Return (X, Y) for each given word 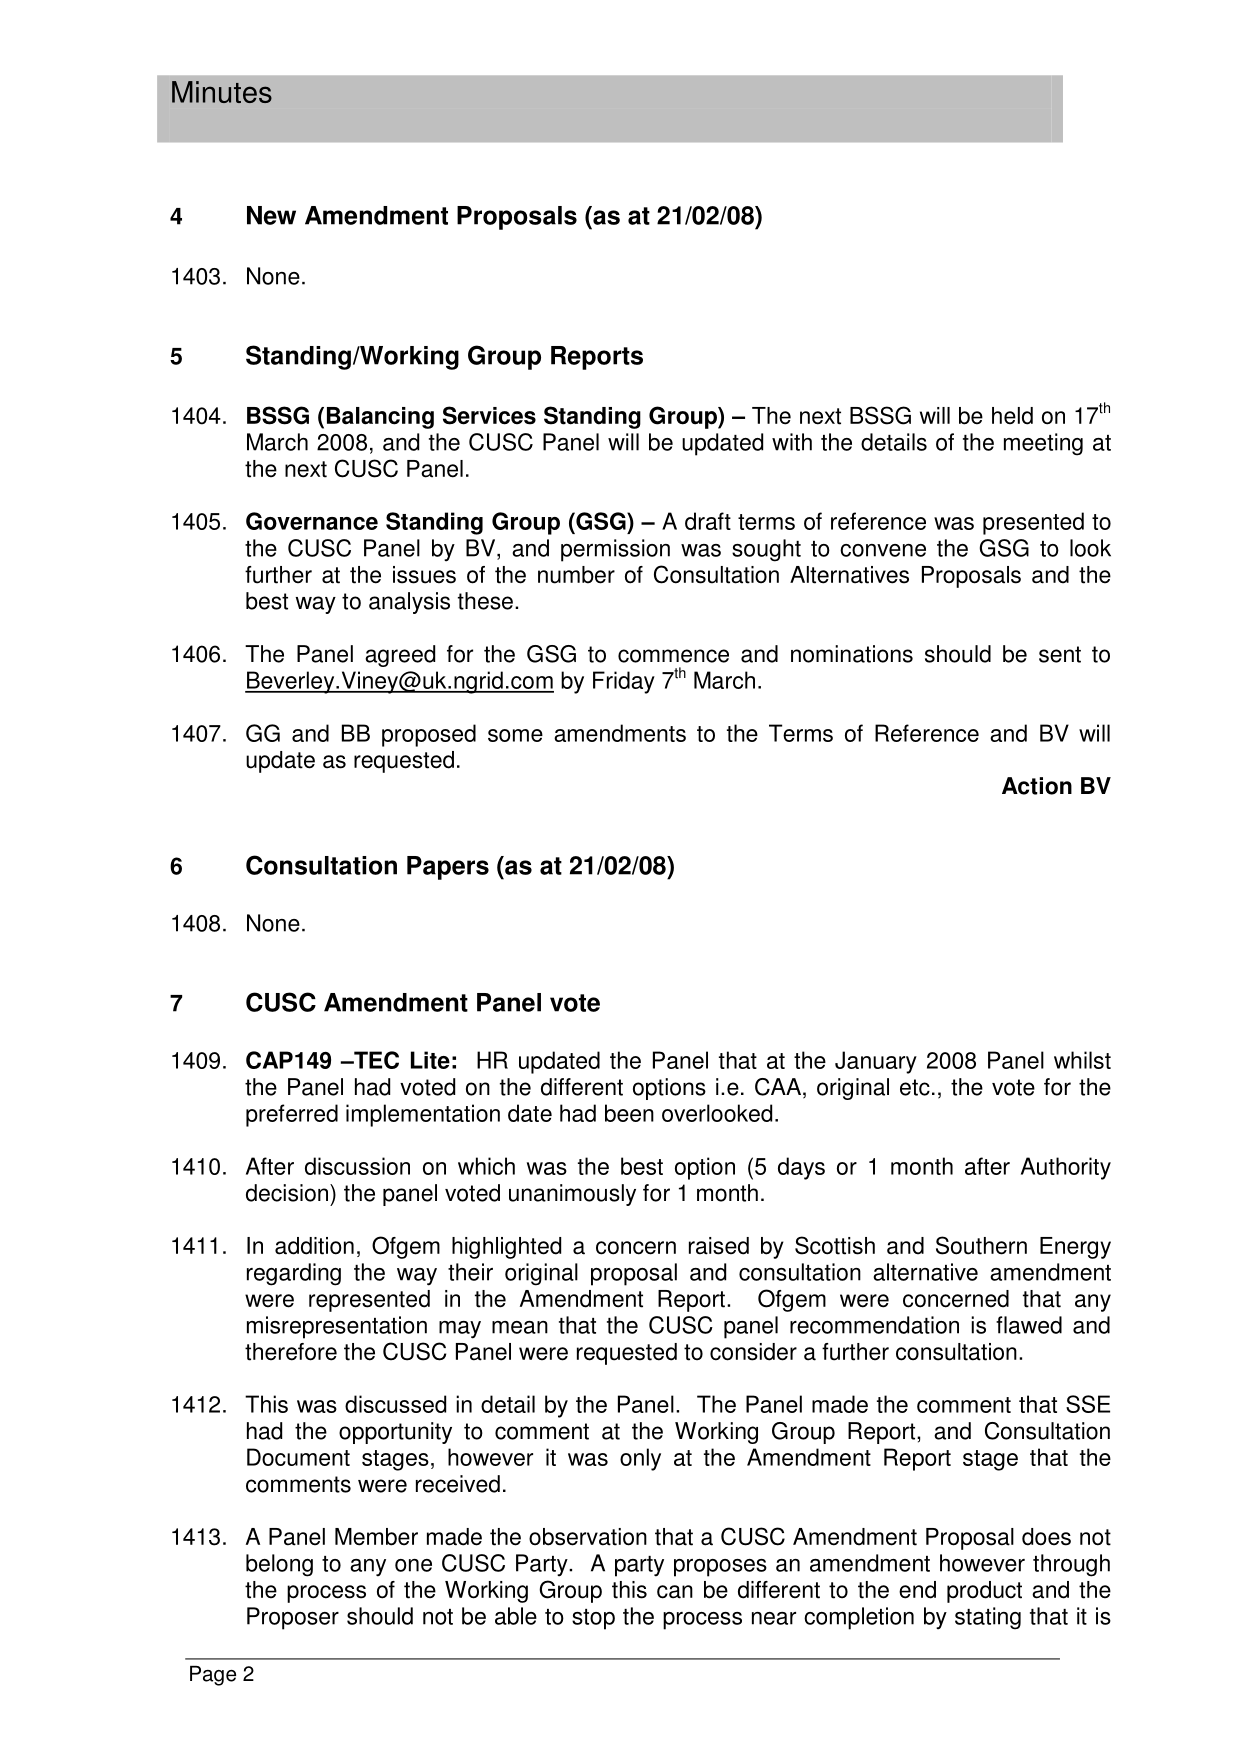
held (1012, 416)
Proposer (293, 1618)
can (675, 1592)
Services (489, 415)
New (271, 215)
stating (988, 1618)
